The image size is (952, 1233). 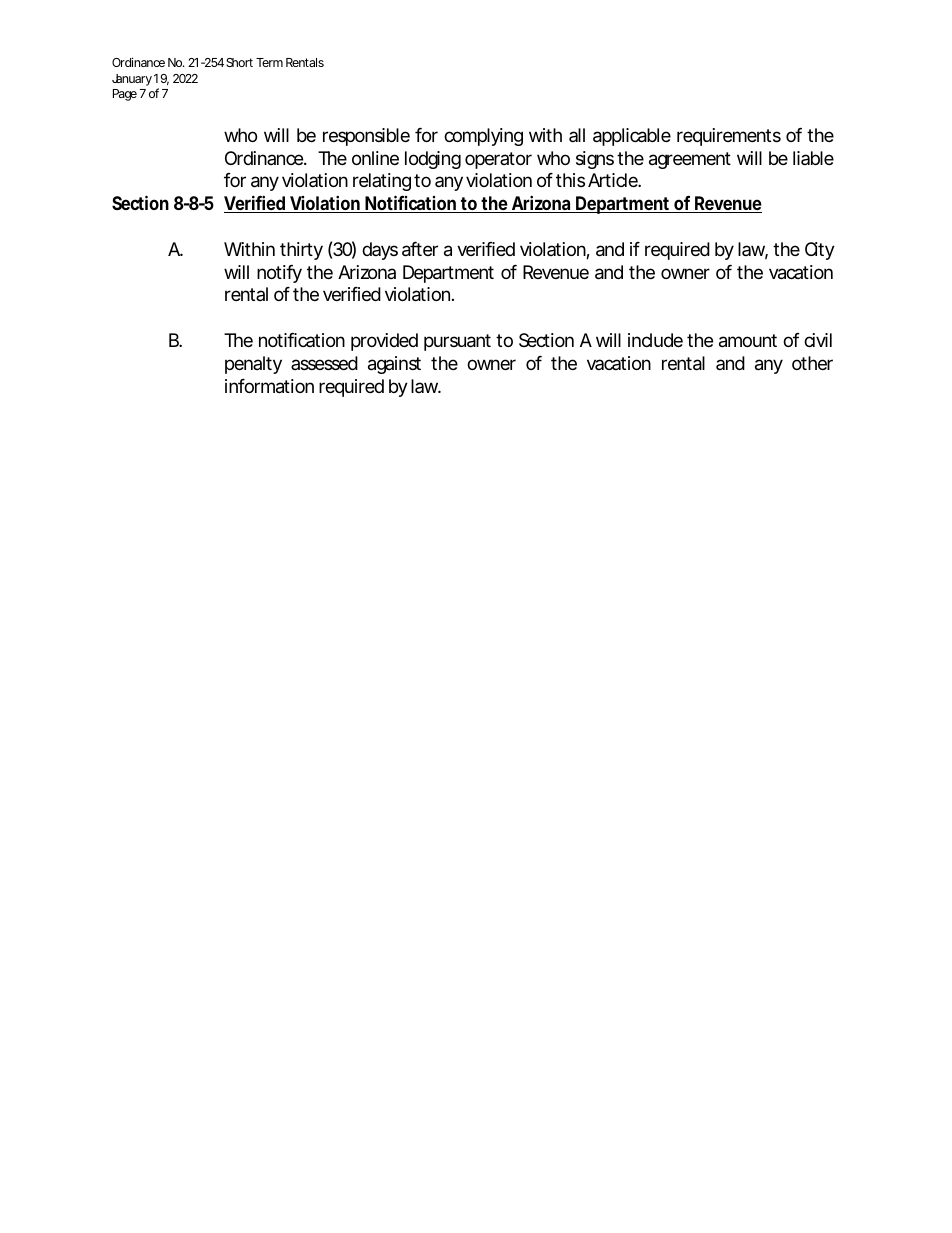 What do you see at coordinates (690, 160) in the page?
I see `agreement` at bounding box center [690, 160].
